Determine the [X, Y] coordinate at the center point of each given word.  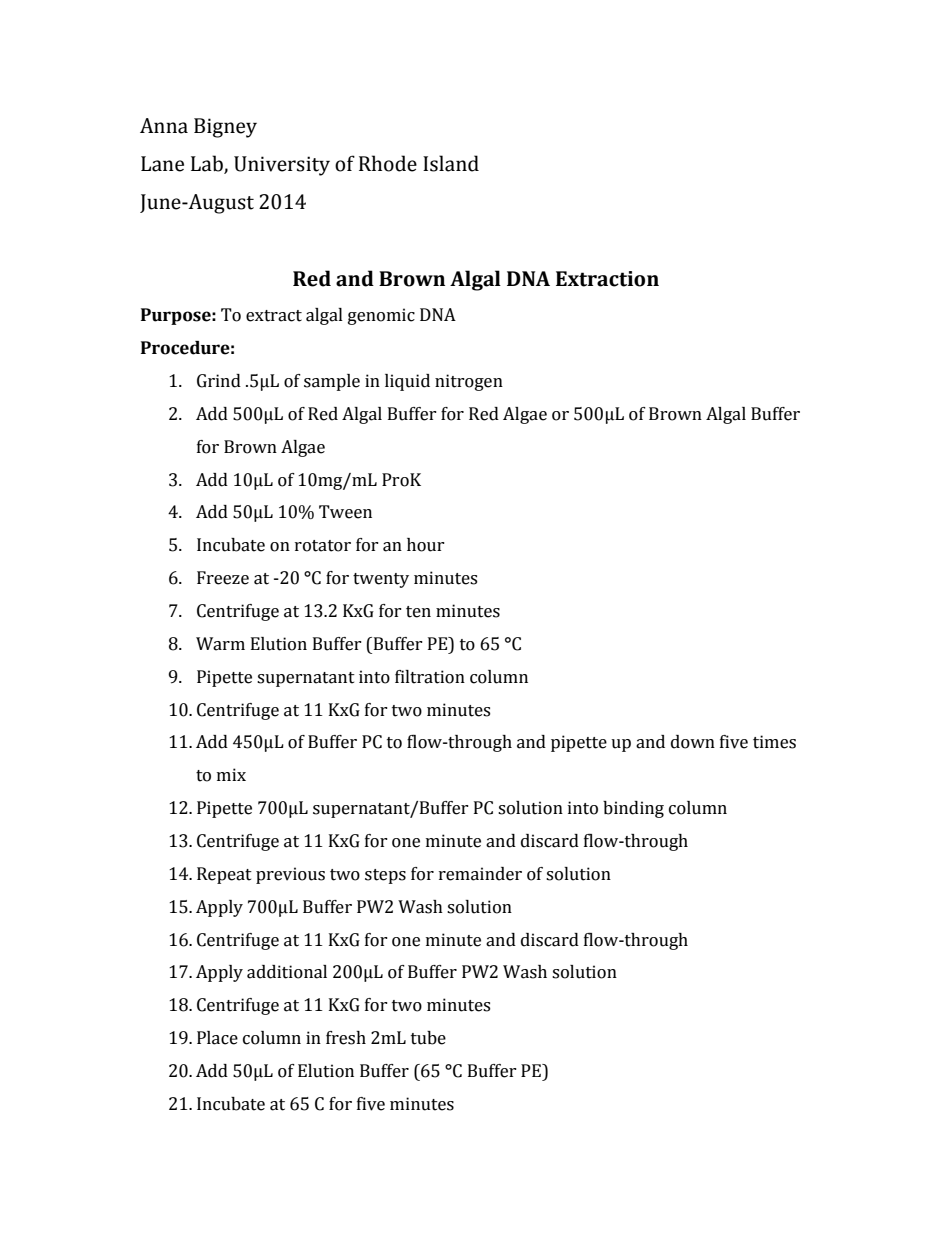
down [693, 742]
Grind [219, 381]
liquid [407, 382]
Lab [208, 164]
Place [217, 1038]
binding [633, 809]
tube [428, 1038]
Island [451, 163]
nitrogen [469, 382]
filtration [430, 677]
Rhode [388, 163]
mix [231, 774]
